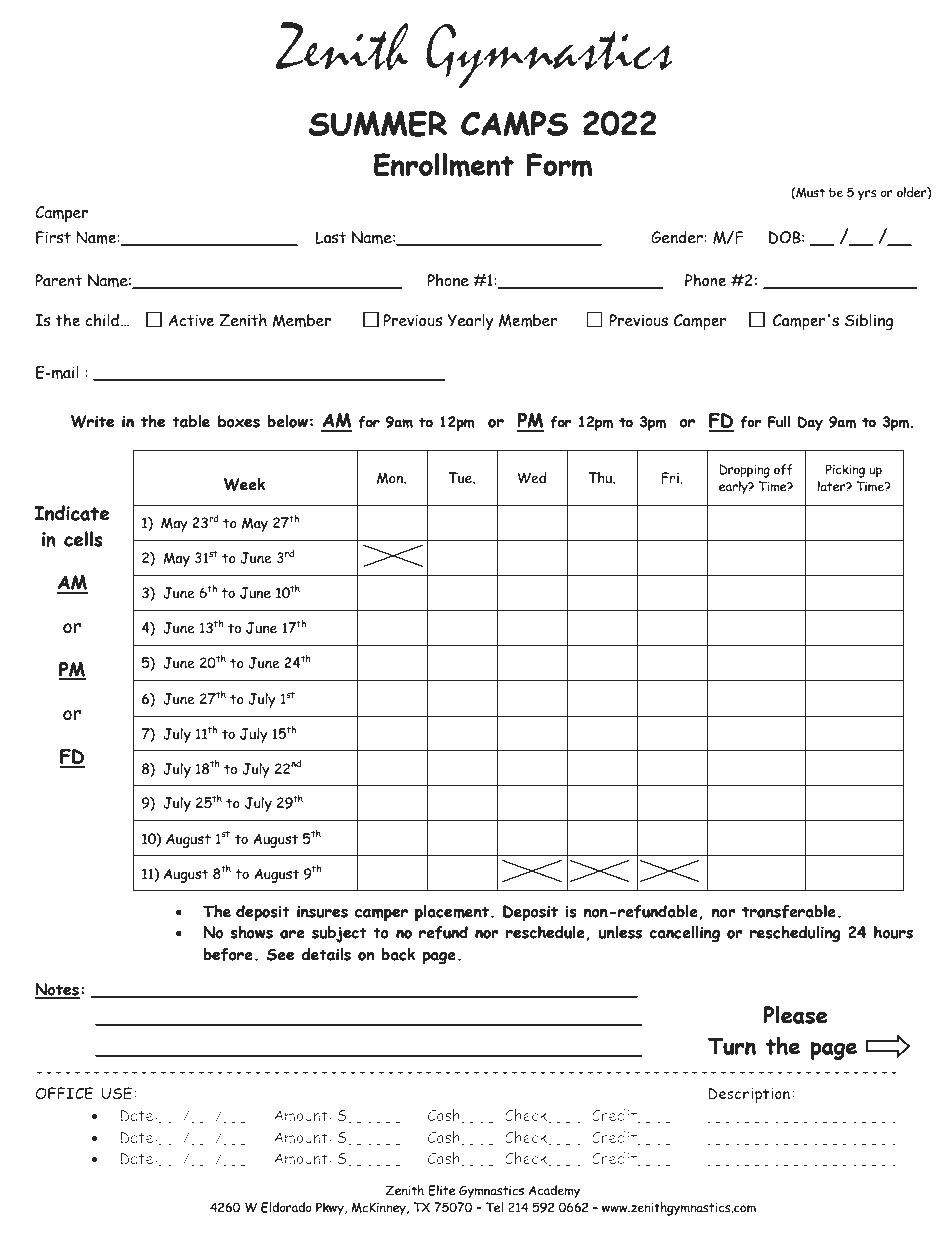 The height and width of the image is (1233, 952). What do you see at coordinates (71, 513) in the image?
I see `Indicate` at bounding box center [71, 513].
